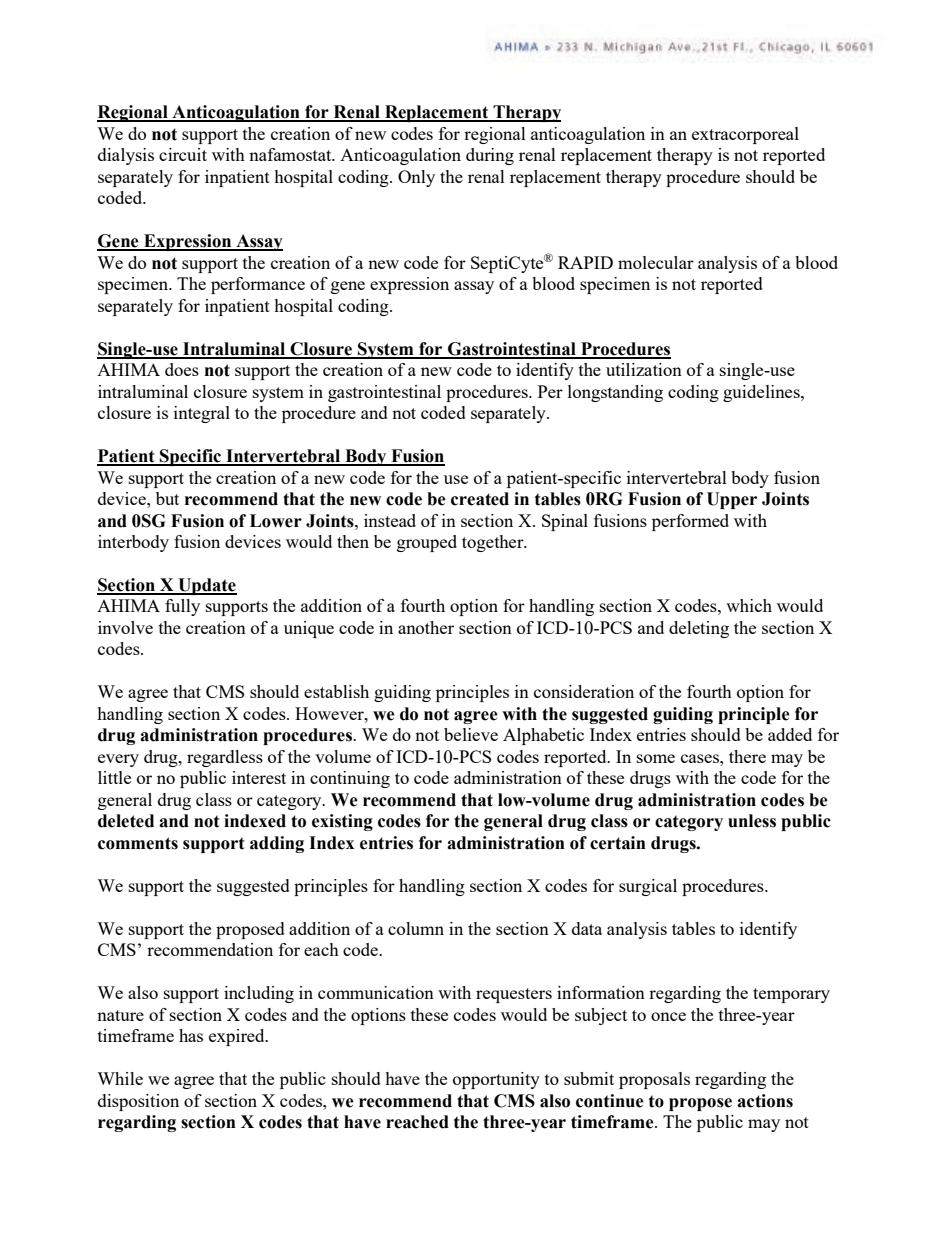 The image size is (952, 1233). I want to click on opportunity, so click(496, 1080).
